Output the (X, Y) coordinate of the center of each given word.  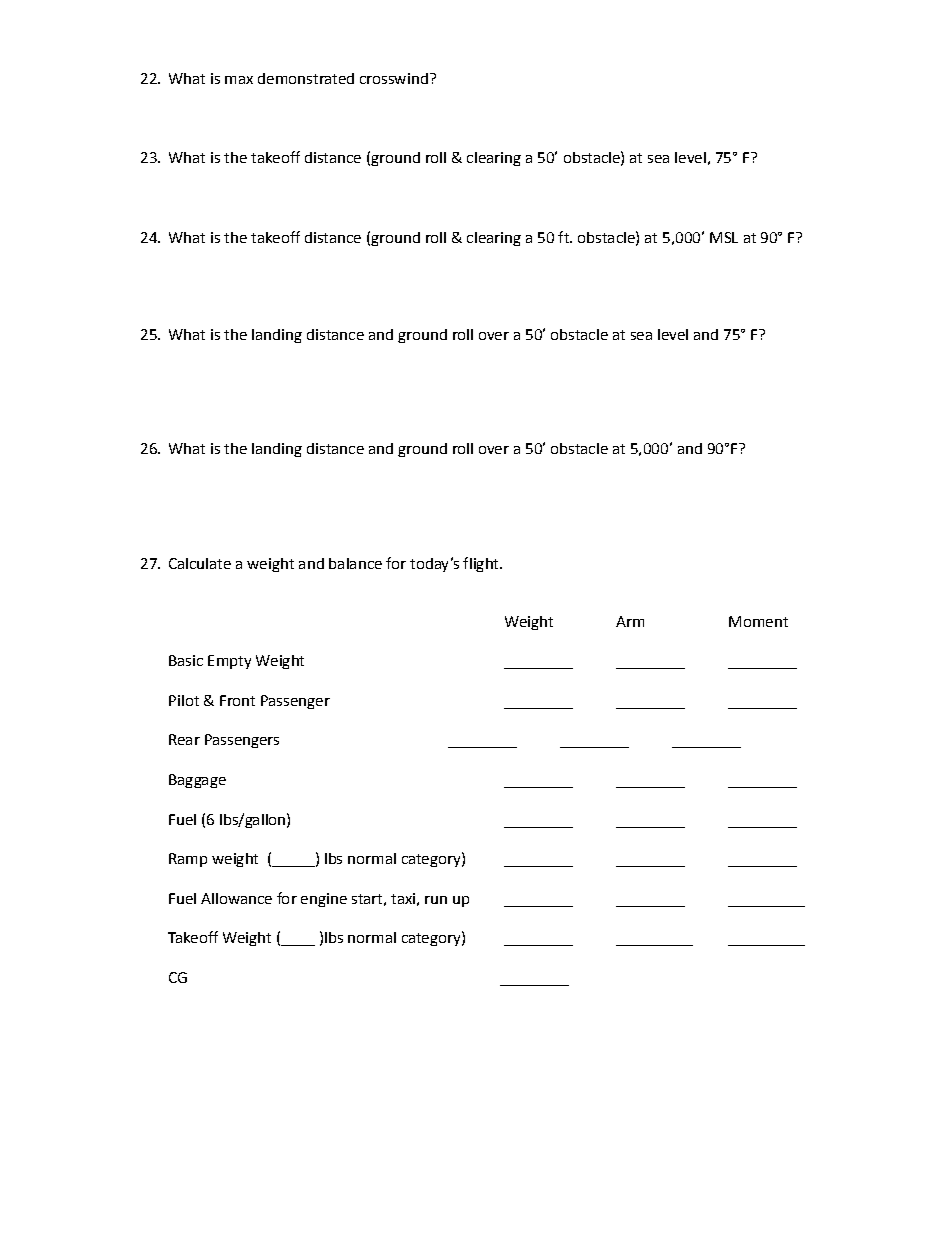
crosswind (394, 78)
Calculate (200, 563)
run (436, 900)
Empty (229, 662)
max (239, 80)
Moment (758, 621)
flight (482, 564)
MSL (724, 237)
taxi (403, 898)
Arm (630, 621)
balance (355, 563)
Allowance (236, 898)
